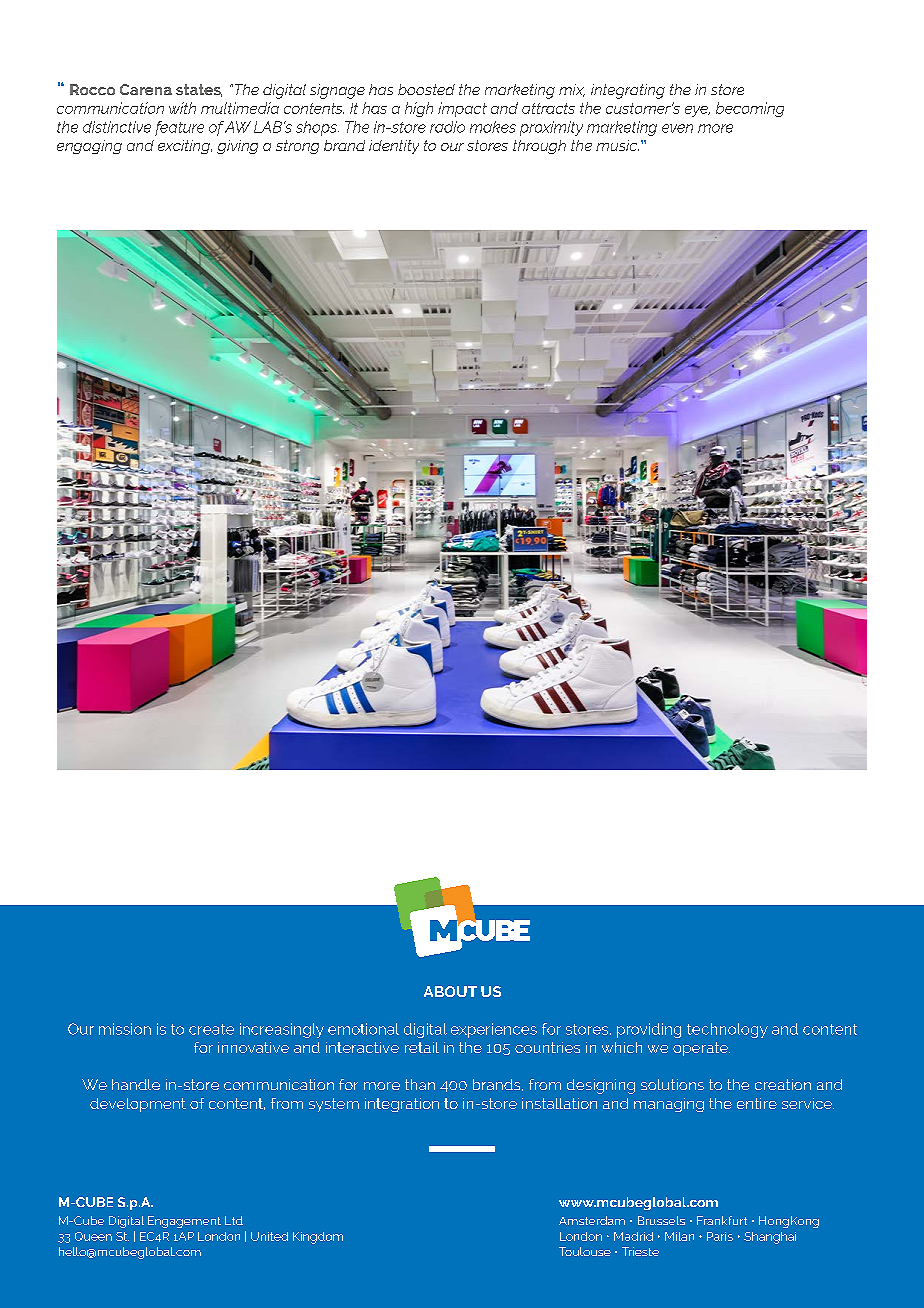 This page has width=924, height=1308. What do you see at coordinates (211, 1029) in the page?
I see `create` at bounding box center [211, 1029].
